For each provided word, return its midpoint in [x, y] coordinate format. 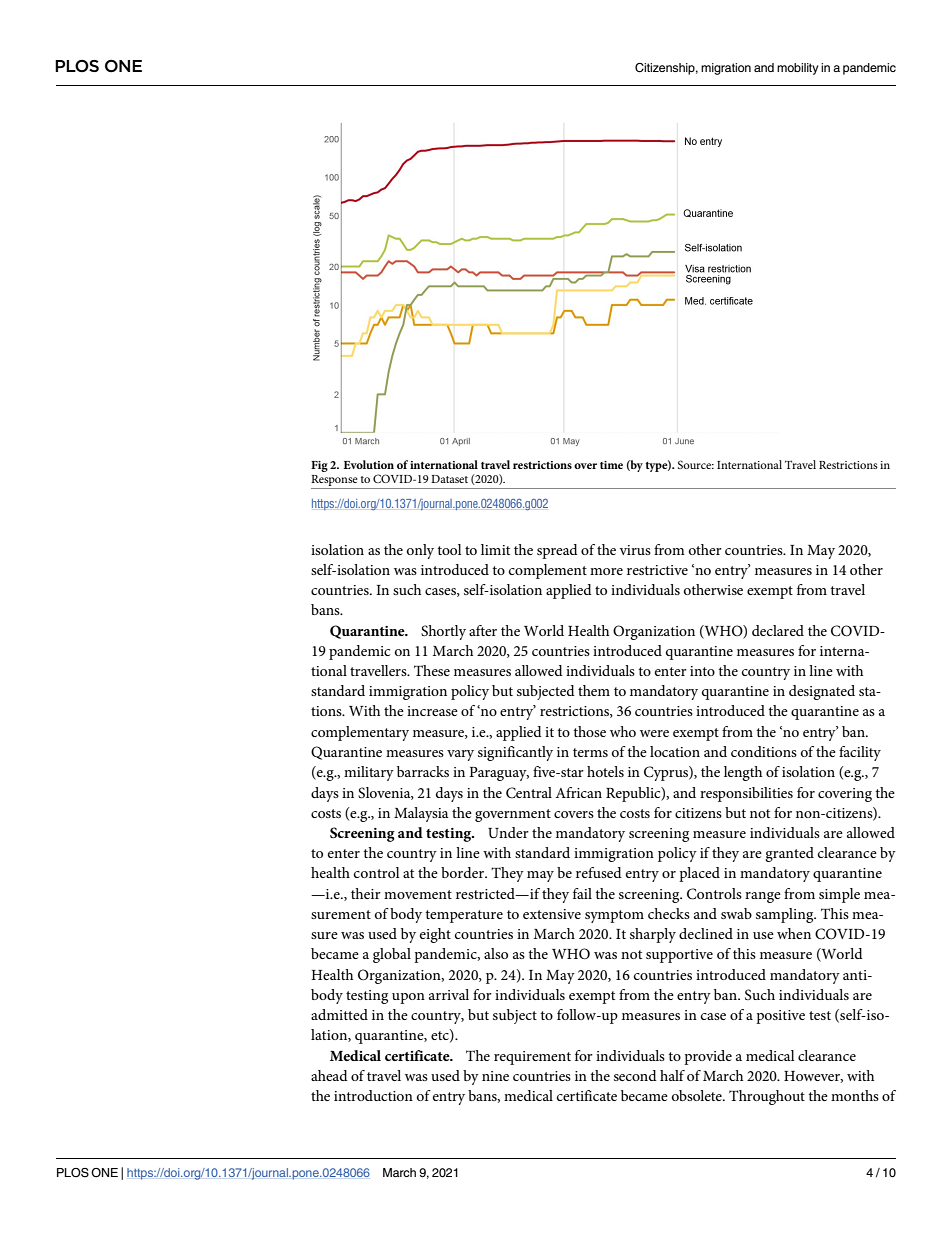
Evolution [369, 464]
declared [778, 630]
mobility [798, 69]
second [635, 1075]
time [611, 465]
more [606, 571]
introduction [373, 1095]
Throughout [767, 1097]
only [420, 551]
